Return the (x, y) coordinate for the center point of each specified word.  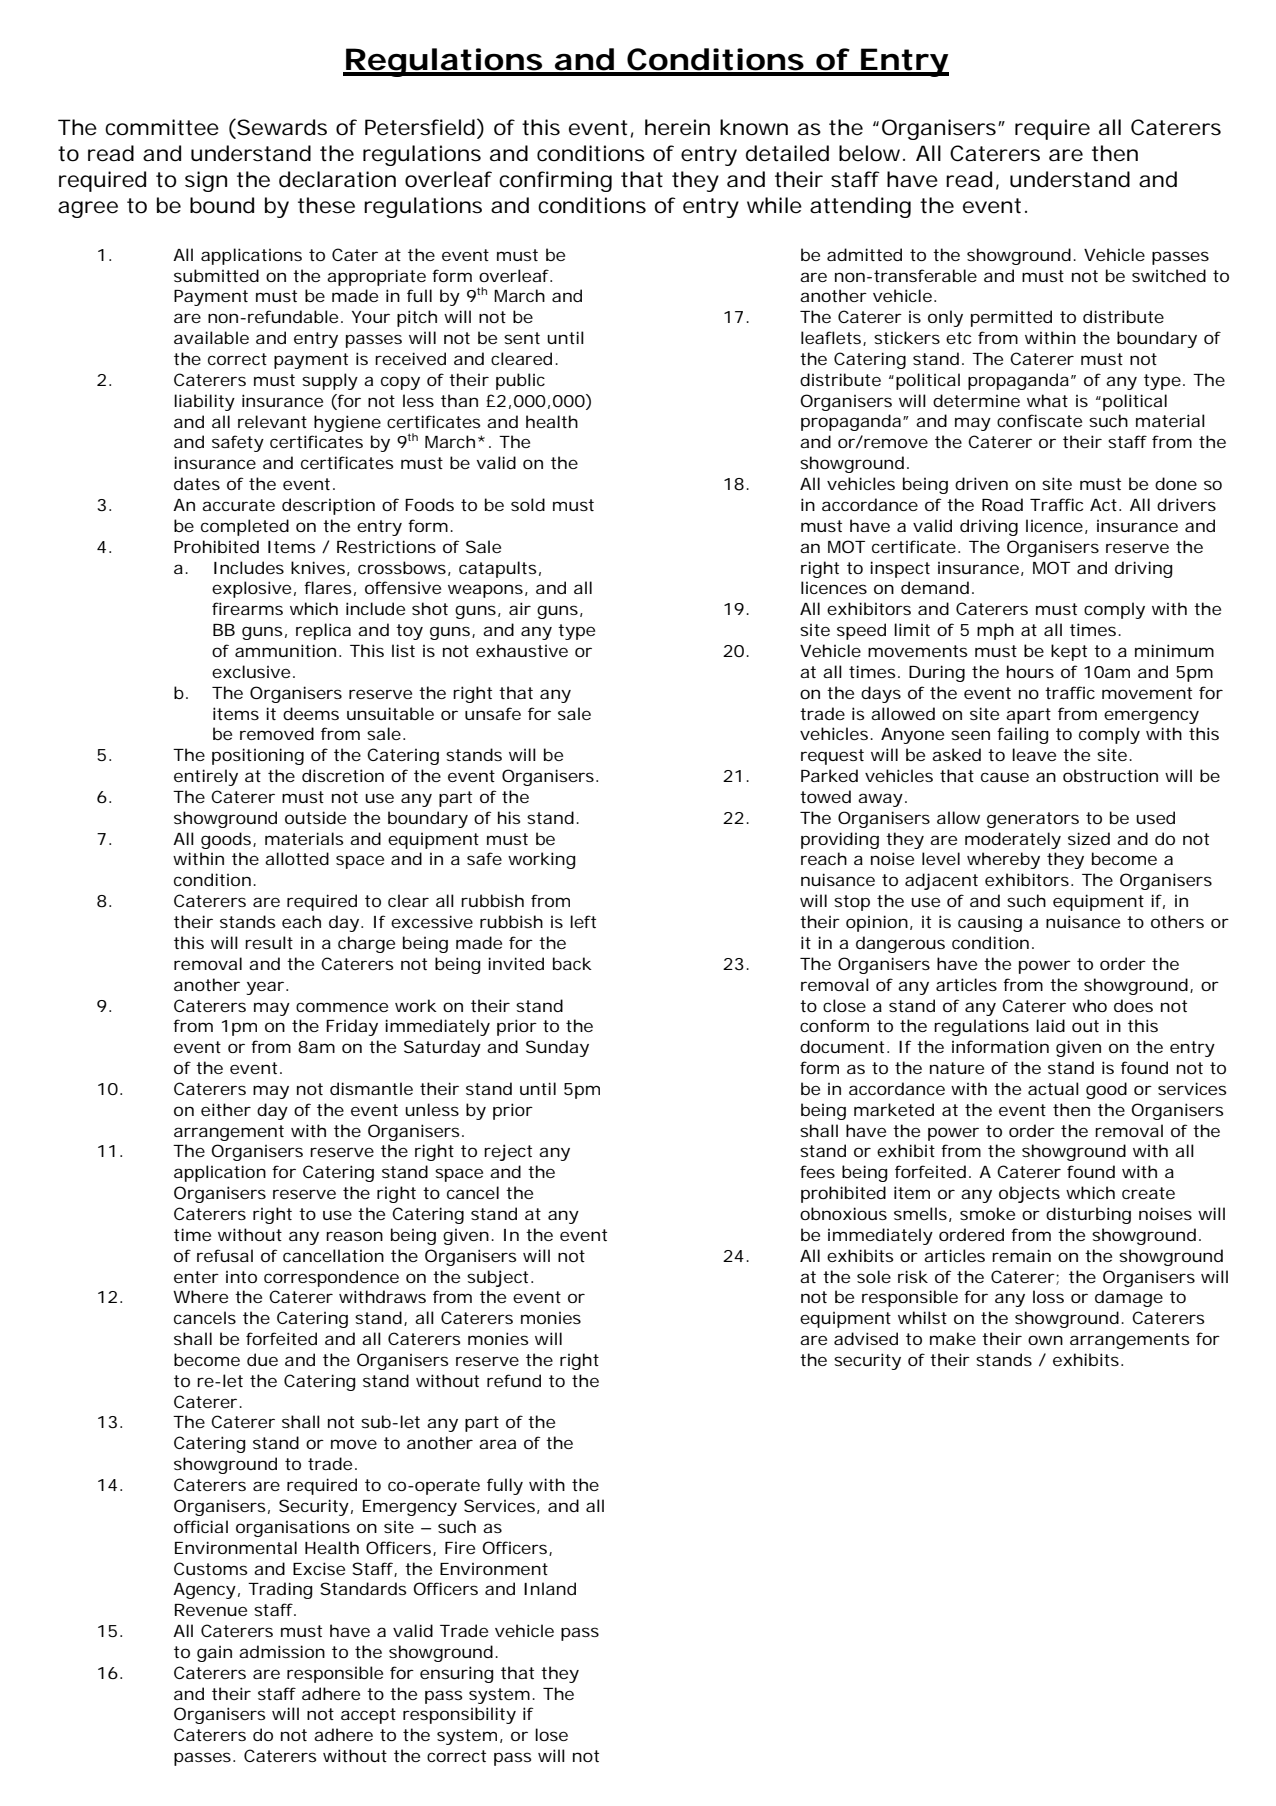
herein (677, 127)
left (583, 921)
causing (990, 924)
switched (1169, 275)
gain (214, 1654)
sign (206, 181)
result (269, 942)
